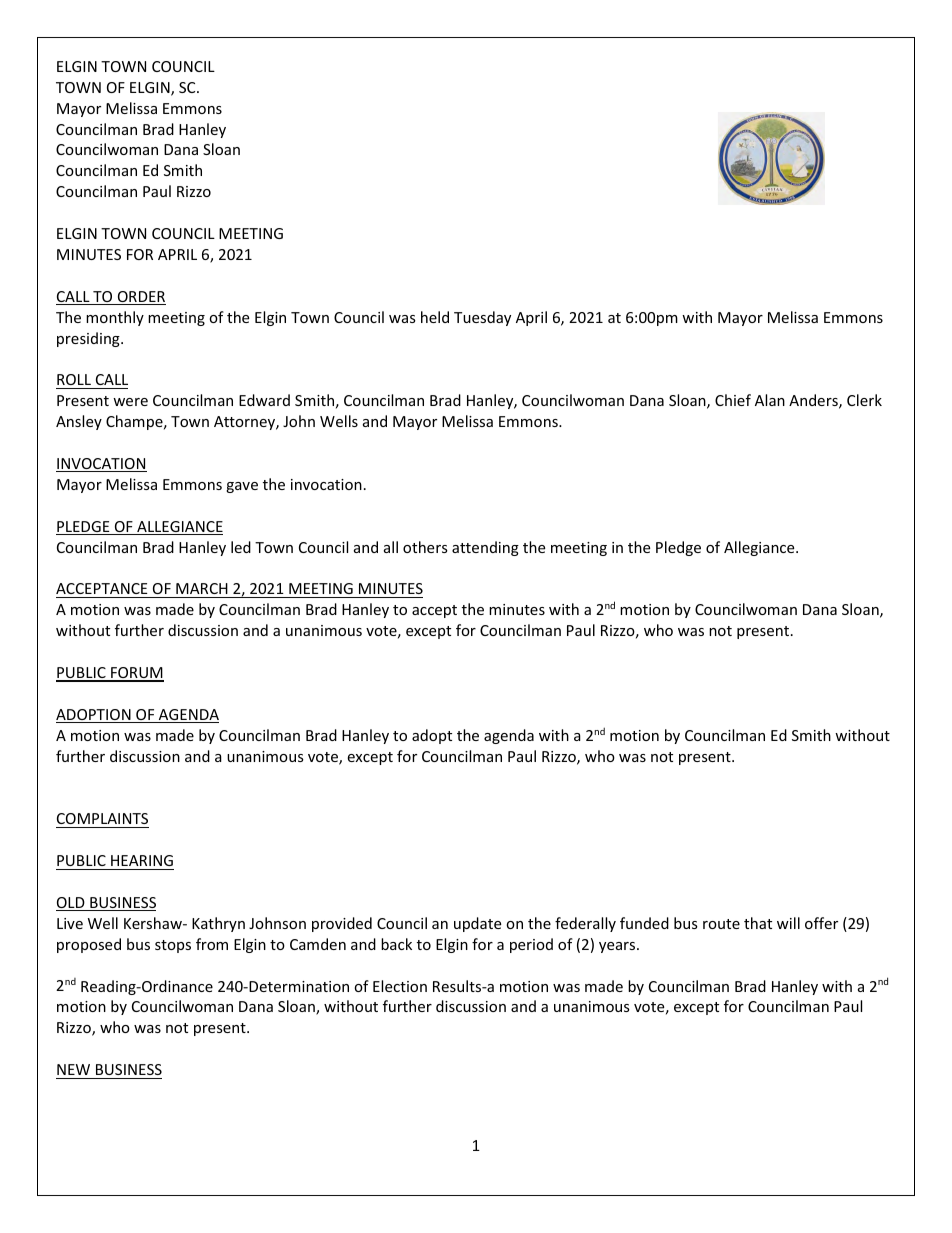 Image resolution: width=952 pixels, height=1233 pixels. What do you see at coordinates (482, 318) in the page?
I see `Tuesday` at bounding box center [482, 318].
